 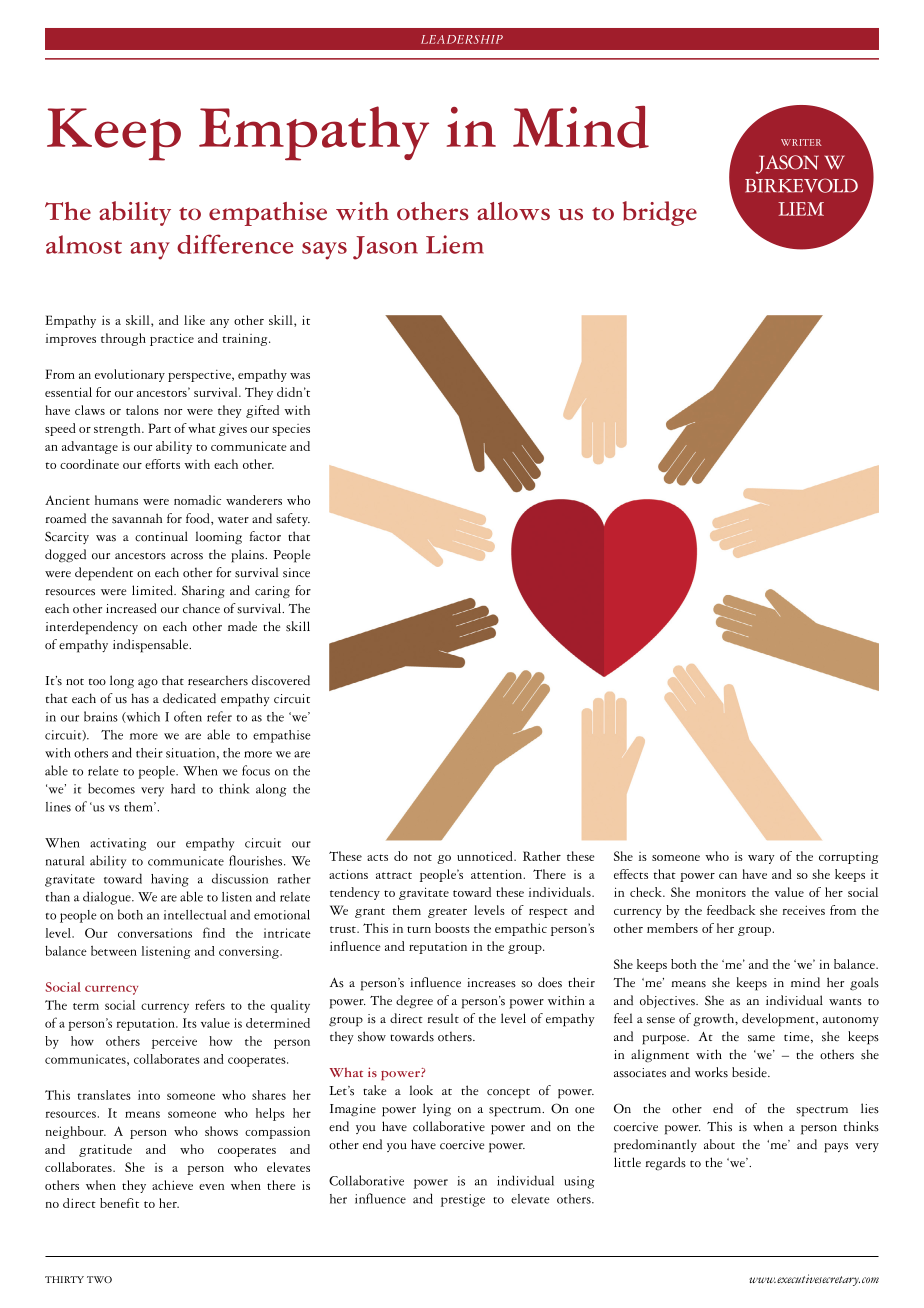 I want to click on discovered, so click(x=281, y=680).
